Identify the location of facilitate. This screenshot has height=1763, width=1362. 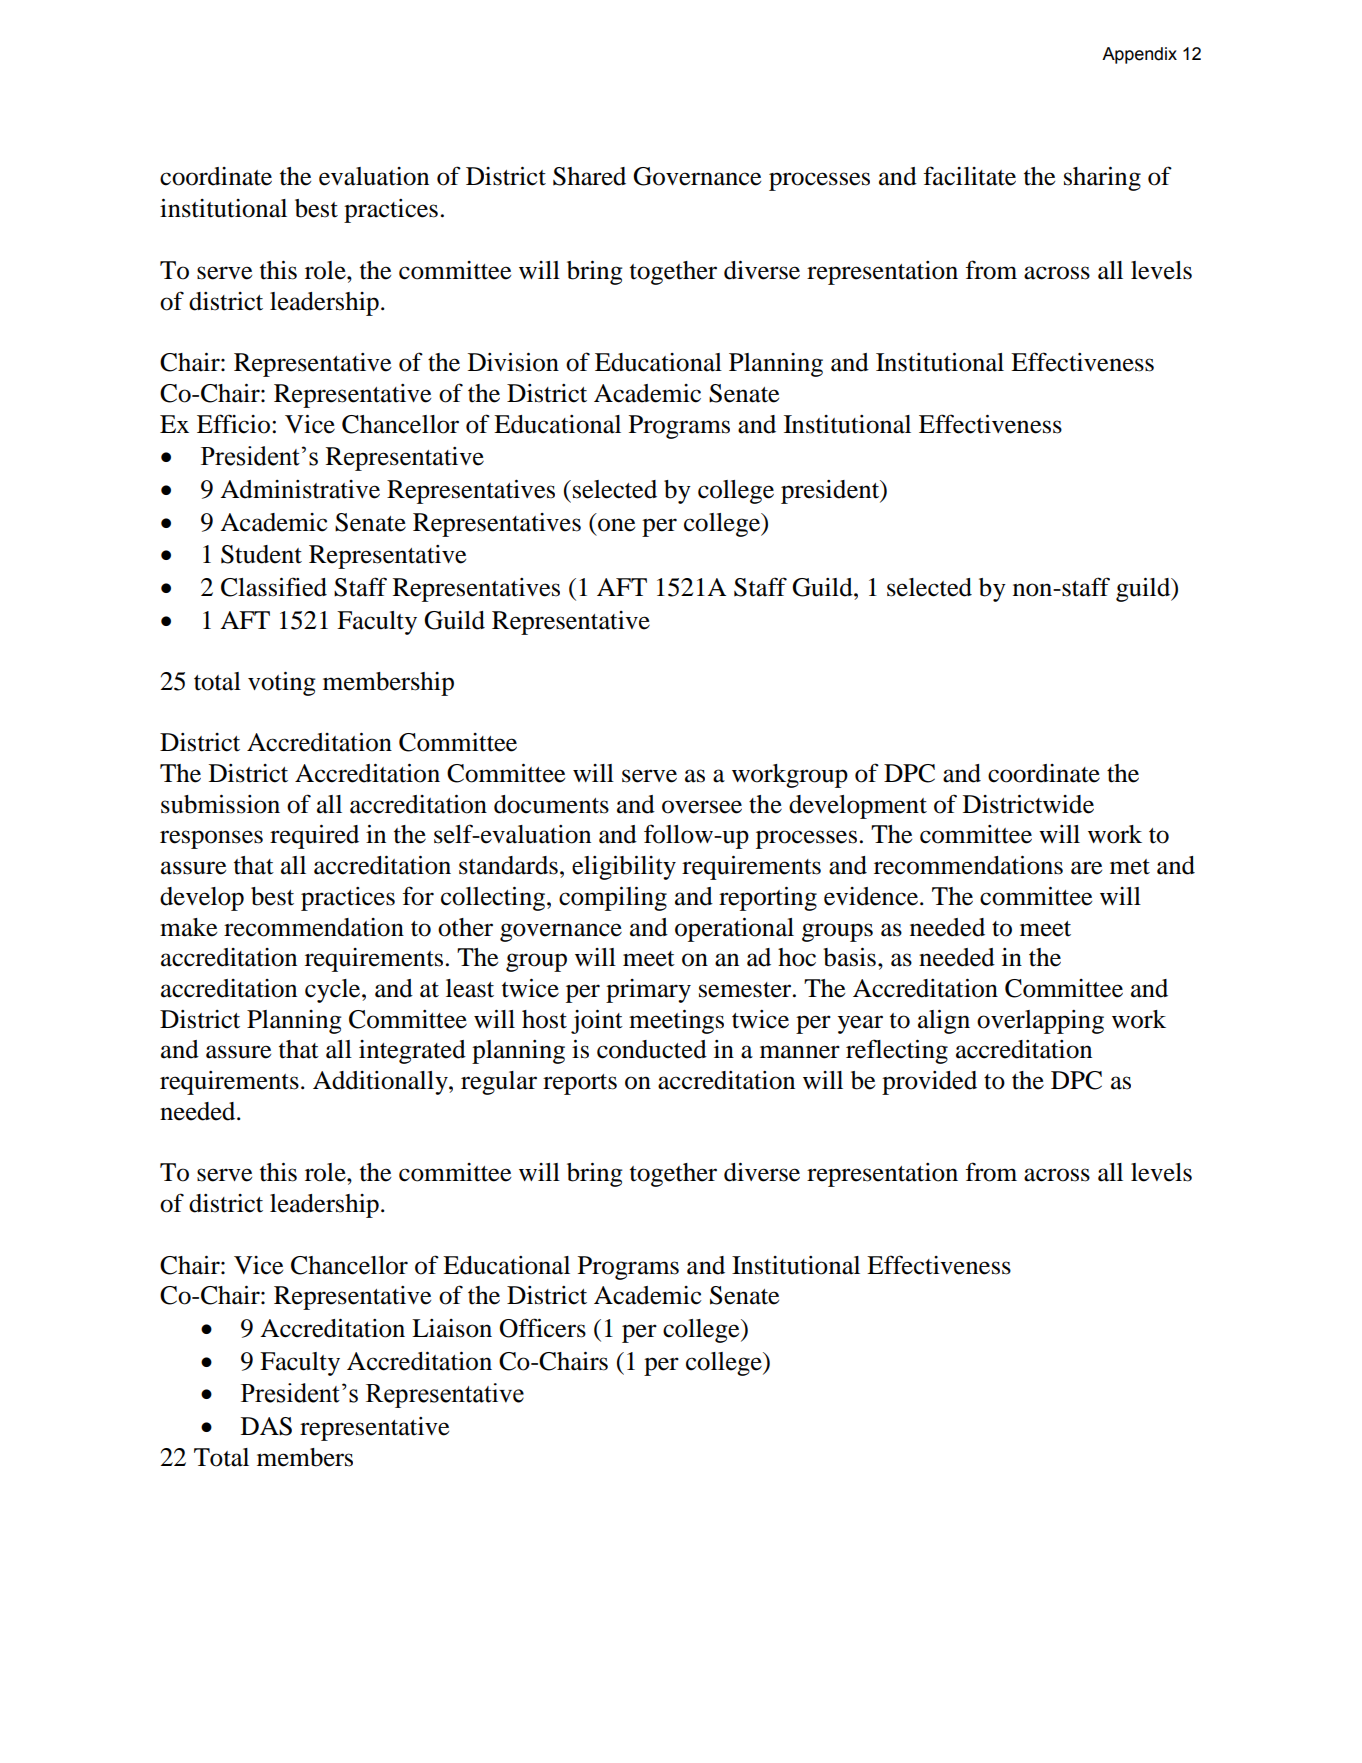
(969, 176).
